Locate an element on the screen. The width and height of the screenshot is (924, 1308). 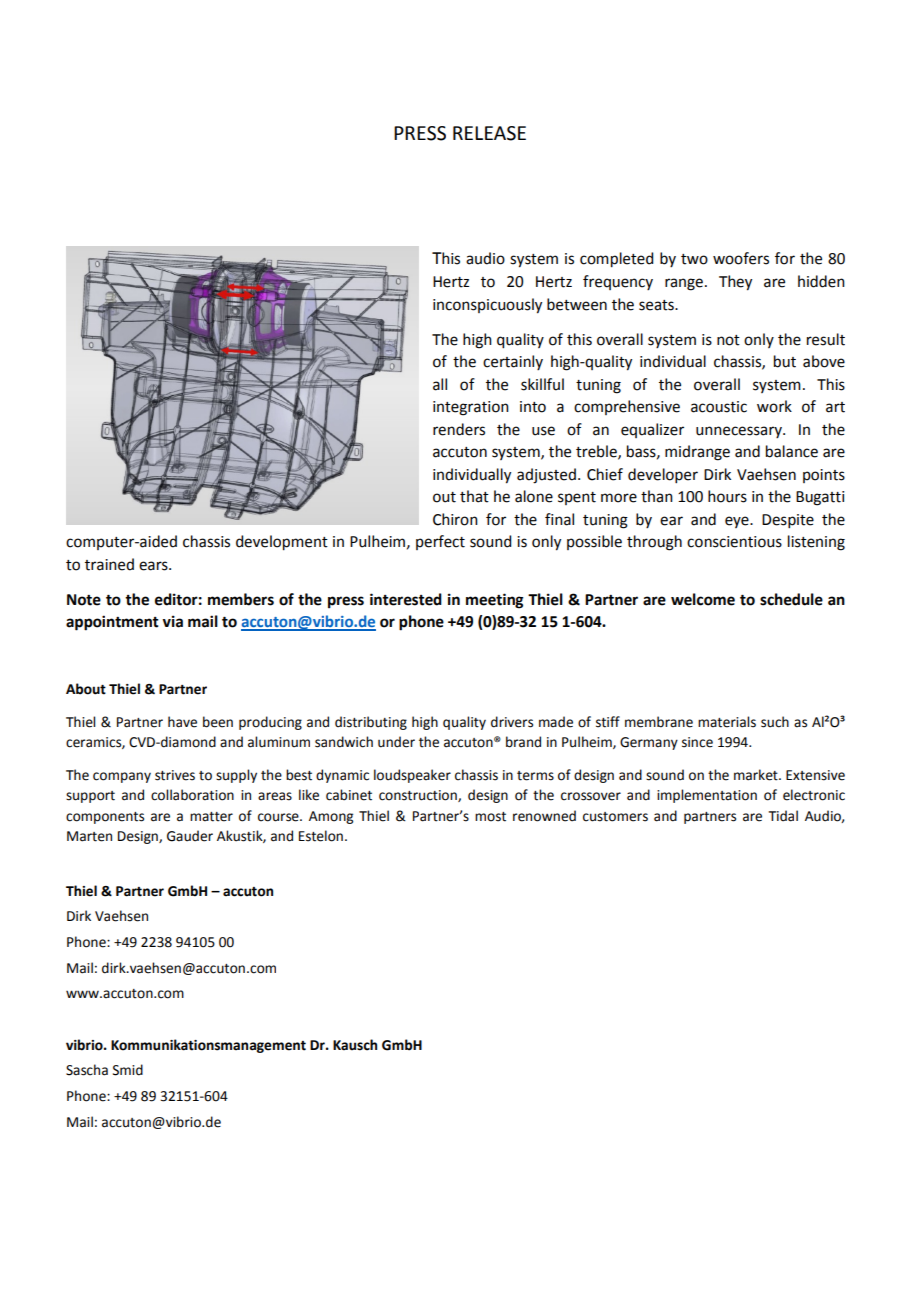
Sascha is located at coordinates (87, 1070).
